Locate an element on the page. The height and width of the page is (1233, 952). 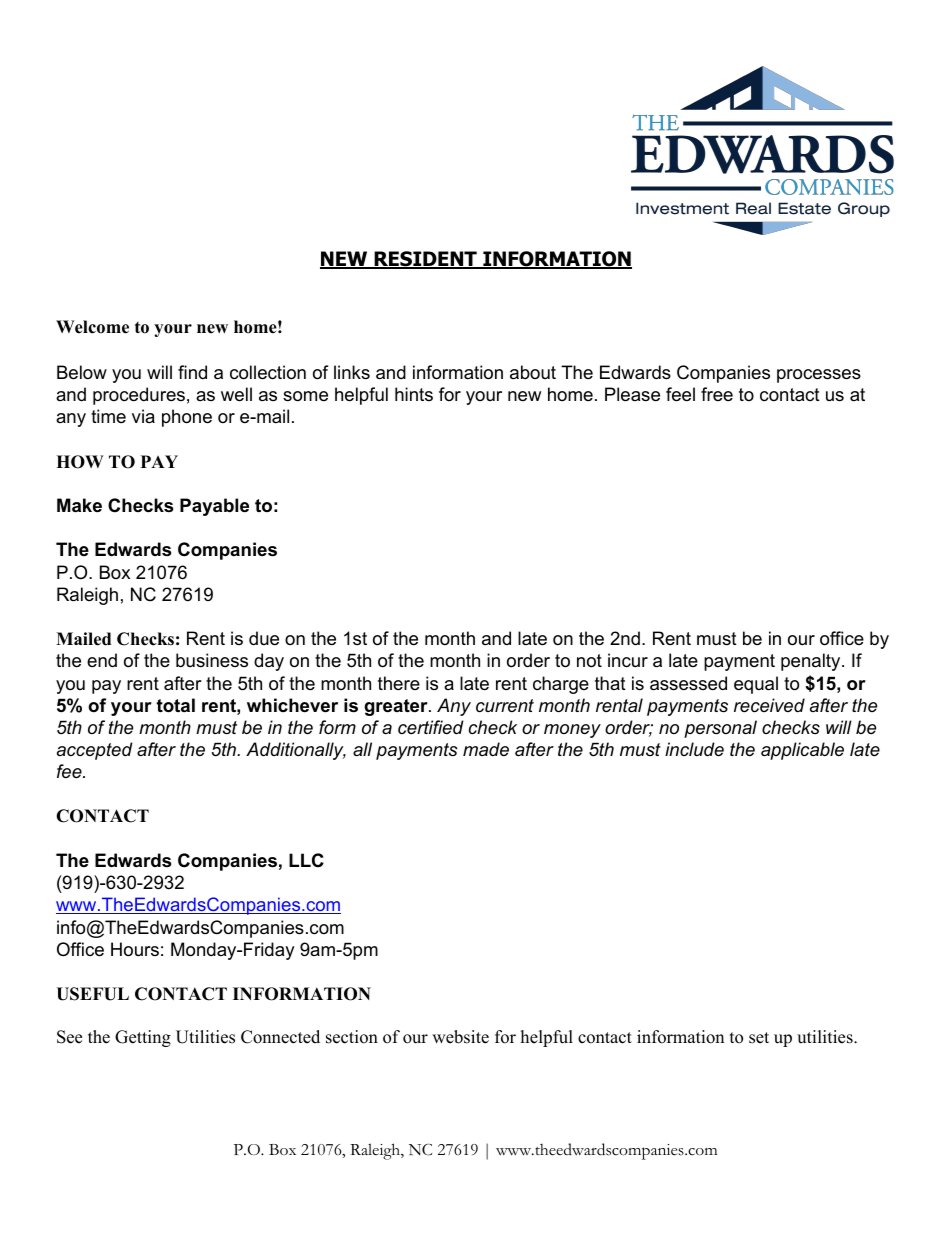
include is located at coordinates (694, 749).
